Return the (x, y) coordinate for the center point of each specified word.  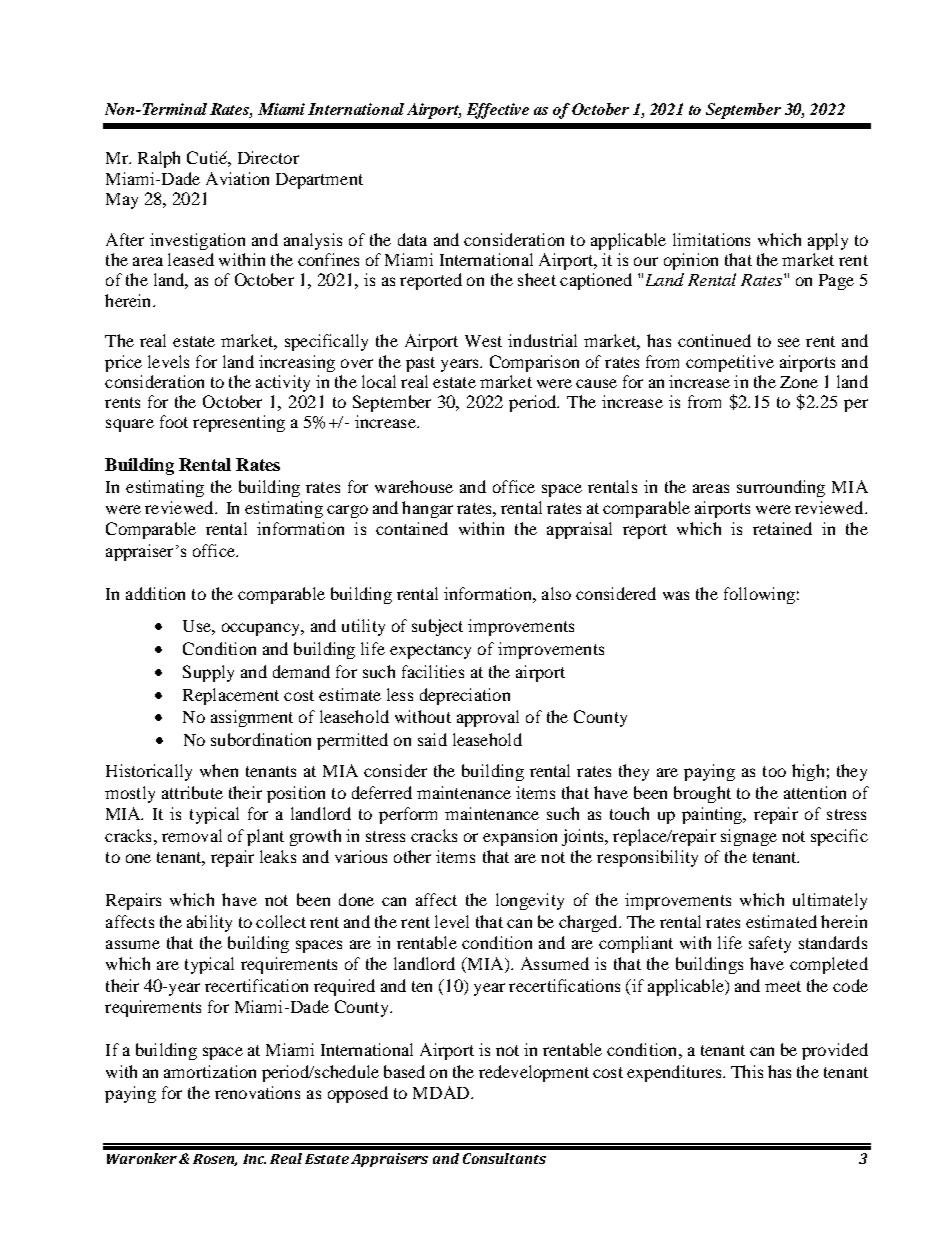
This (747, 1071)
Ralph (159, 159)
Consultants (504, 1158)
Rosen (215, 1160)
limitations (711, 239)
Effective (498, 111)
